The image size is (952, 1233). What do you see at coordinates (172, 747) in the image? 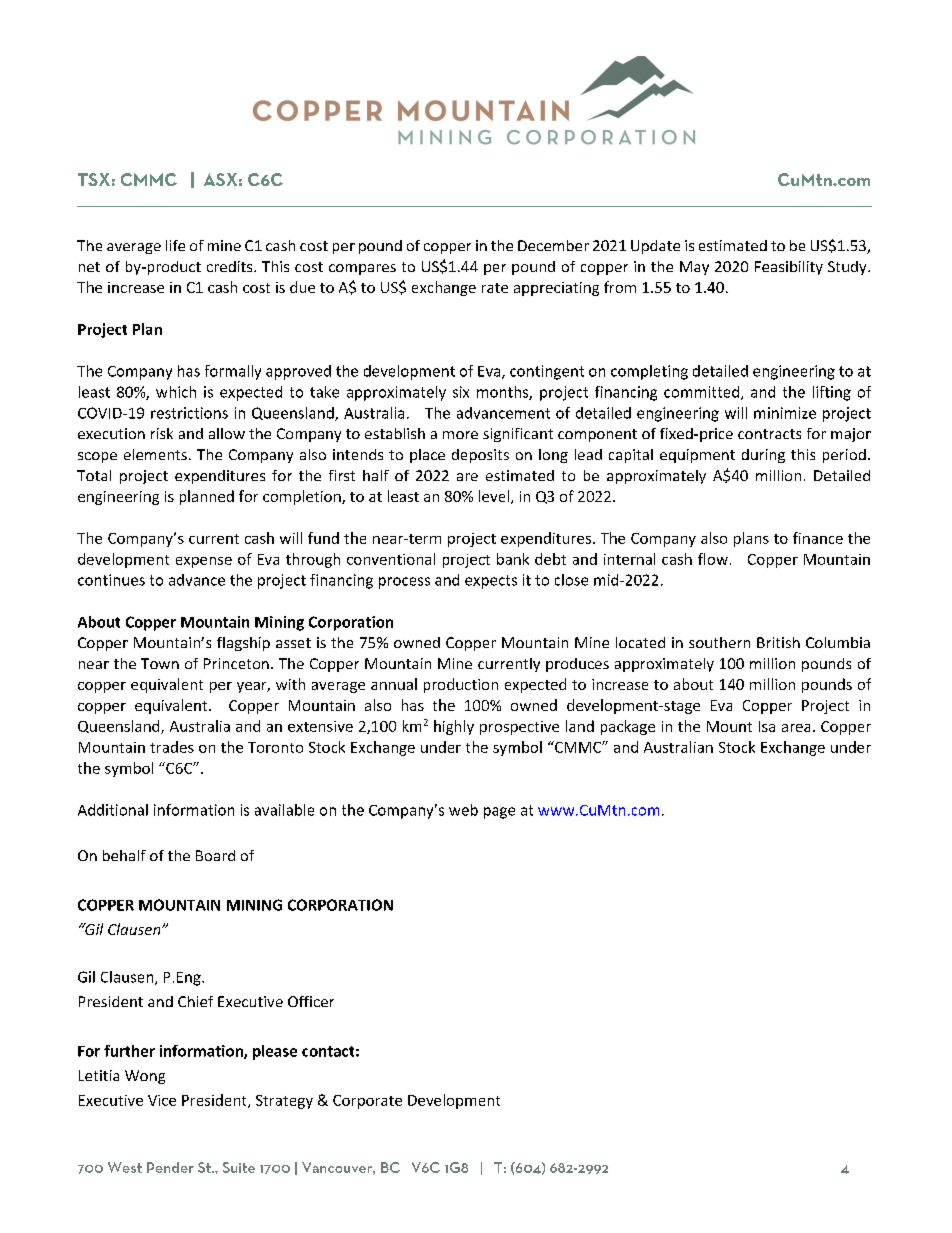
I see `trades` at bounding box center [172, 747].
